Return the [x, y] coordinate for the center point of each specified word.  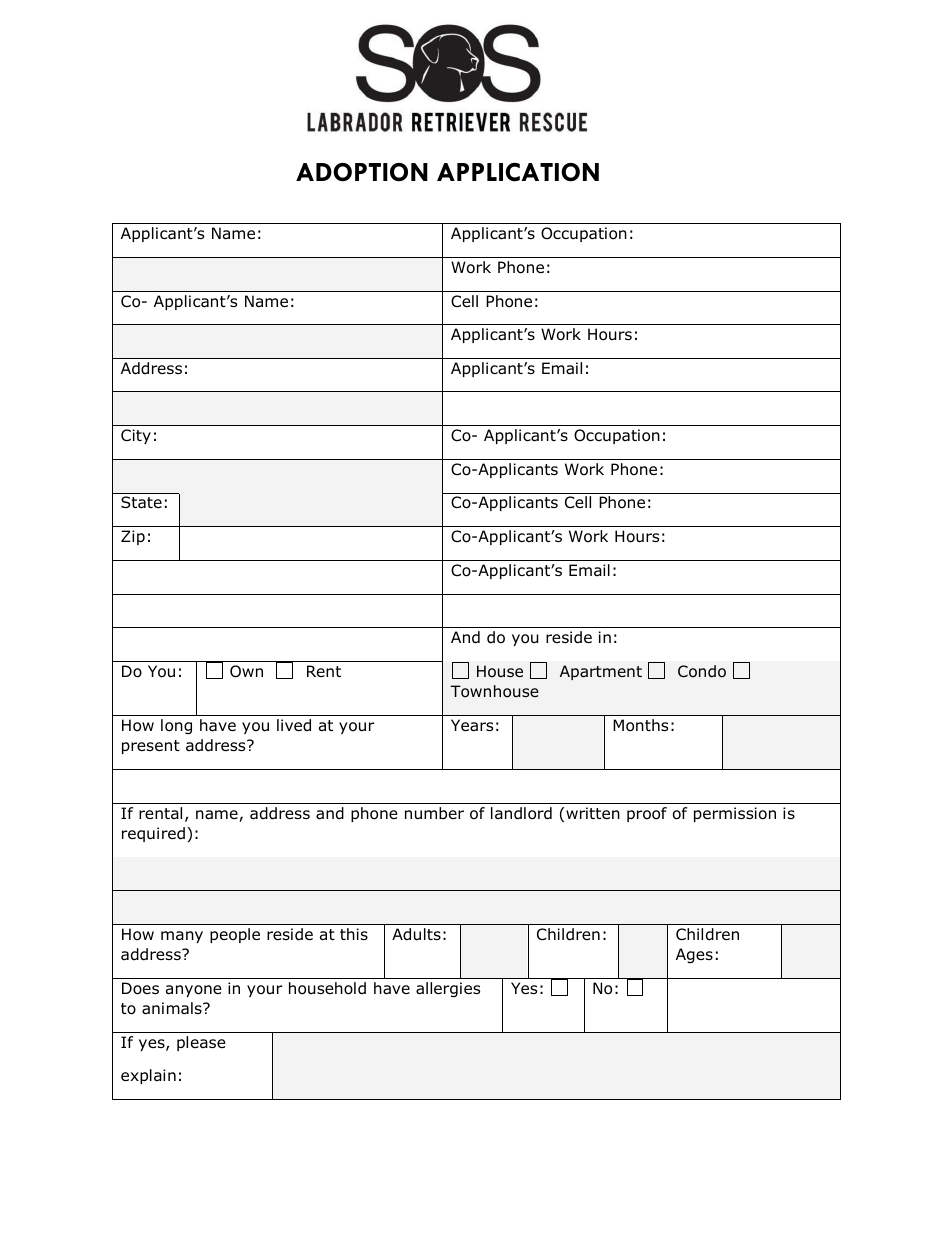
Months [640, 725]
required [153, 834]
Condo [702, 671]
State [141, 502]
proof [647, 814]
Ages [694, 956]
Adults [416, 934]
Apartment [601, 672]
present [151, 747]
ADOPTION [362, 172]
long [176, 726]
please [201, 1043]
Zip [133, 537]
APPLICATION [518, 172]
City [136, 436]
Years [472, 725]
